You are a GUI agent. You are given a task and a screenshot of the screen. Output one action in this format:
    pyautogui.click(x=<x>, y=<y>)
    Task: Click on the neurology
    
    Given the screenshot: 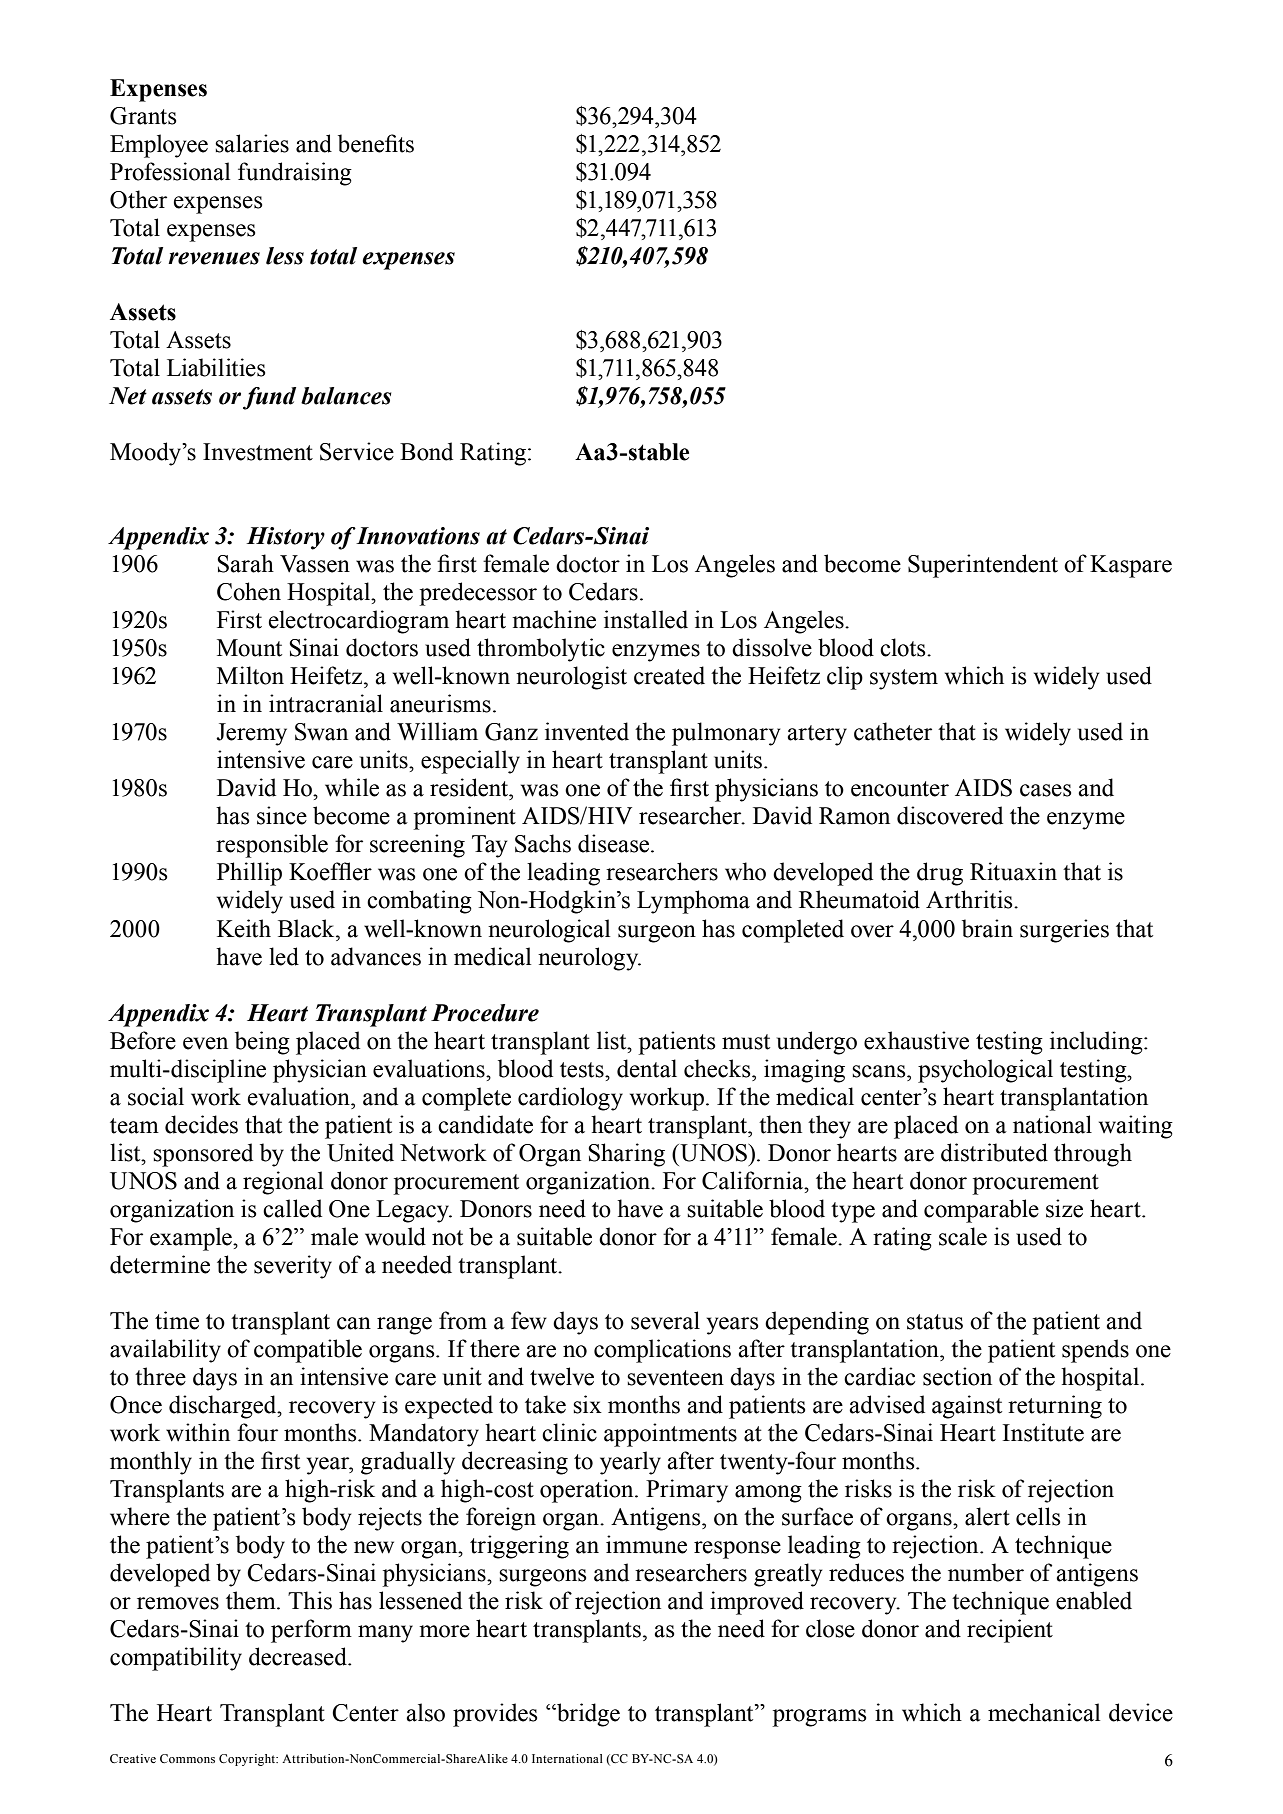 What is the action you would take?
    pyautogui.click(x=589, y=959)
